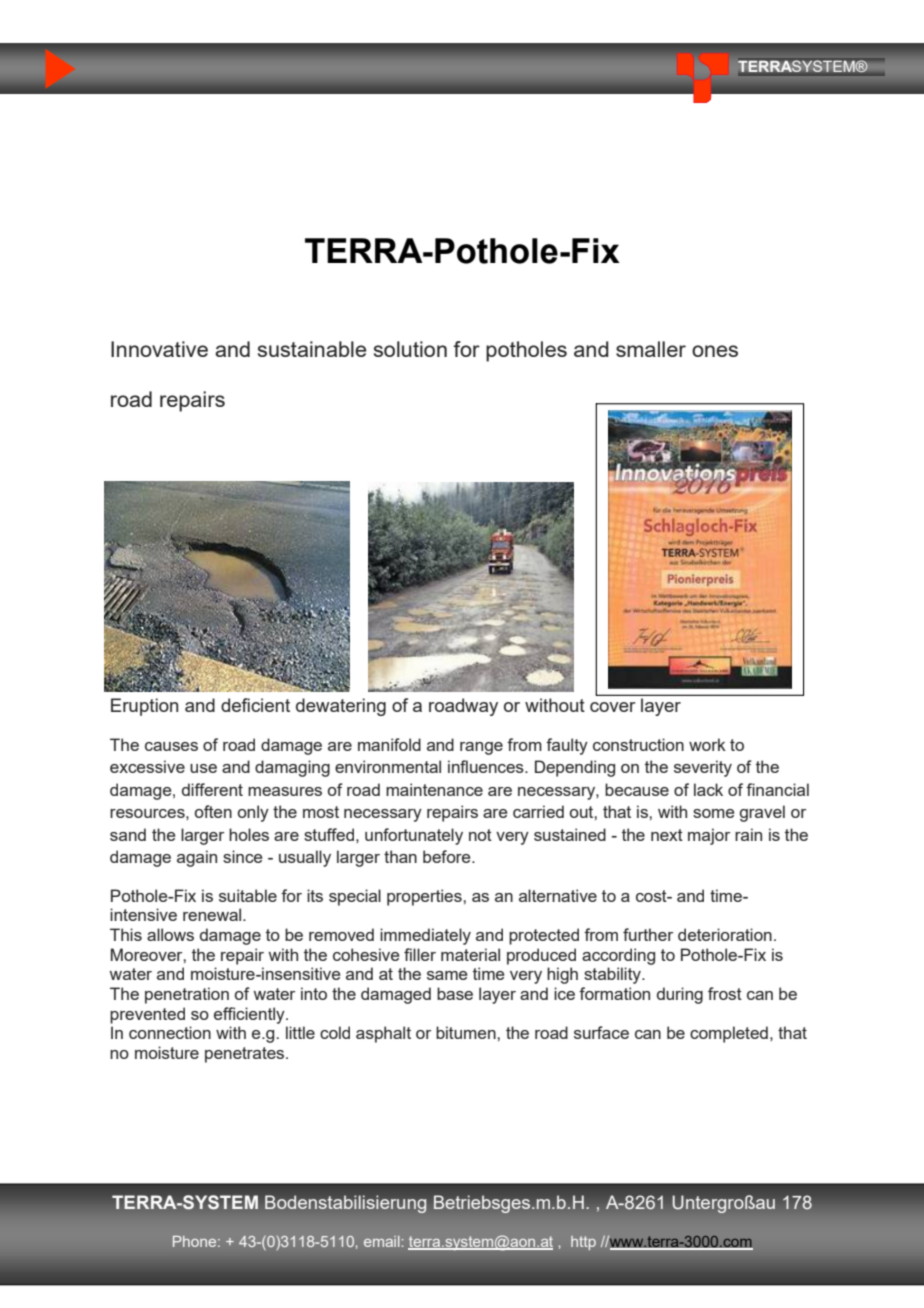 The height and width of the screenshot is (1308, 924). Describe the element at coordinates (187, 995) in the screenshot. I see `penetration` at that location.
